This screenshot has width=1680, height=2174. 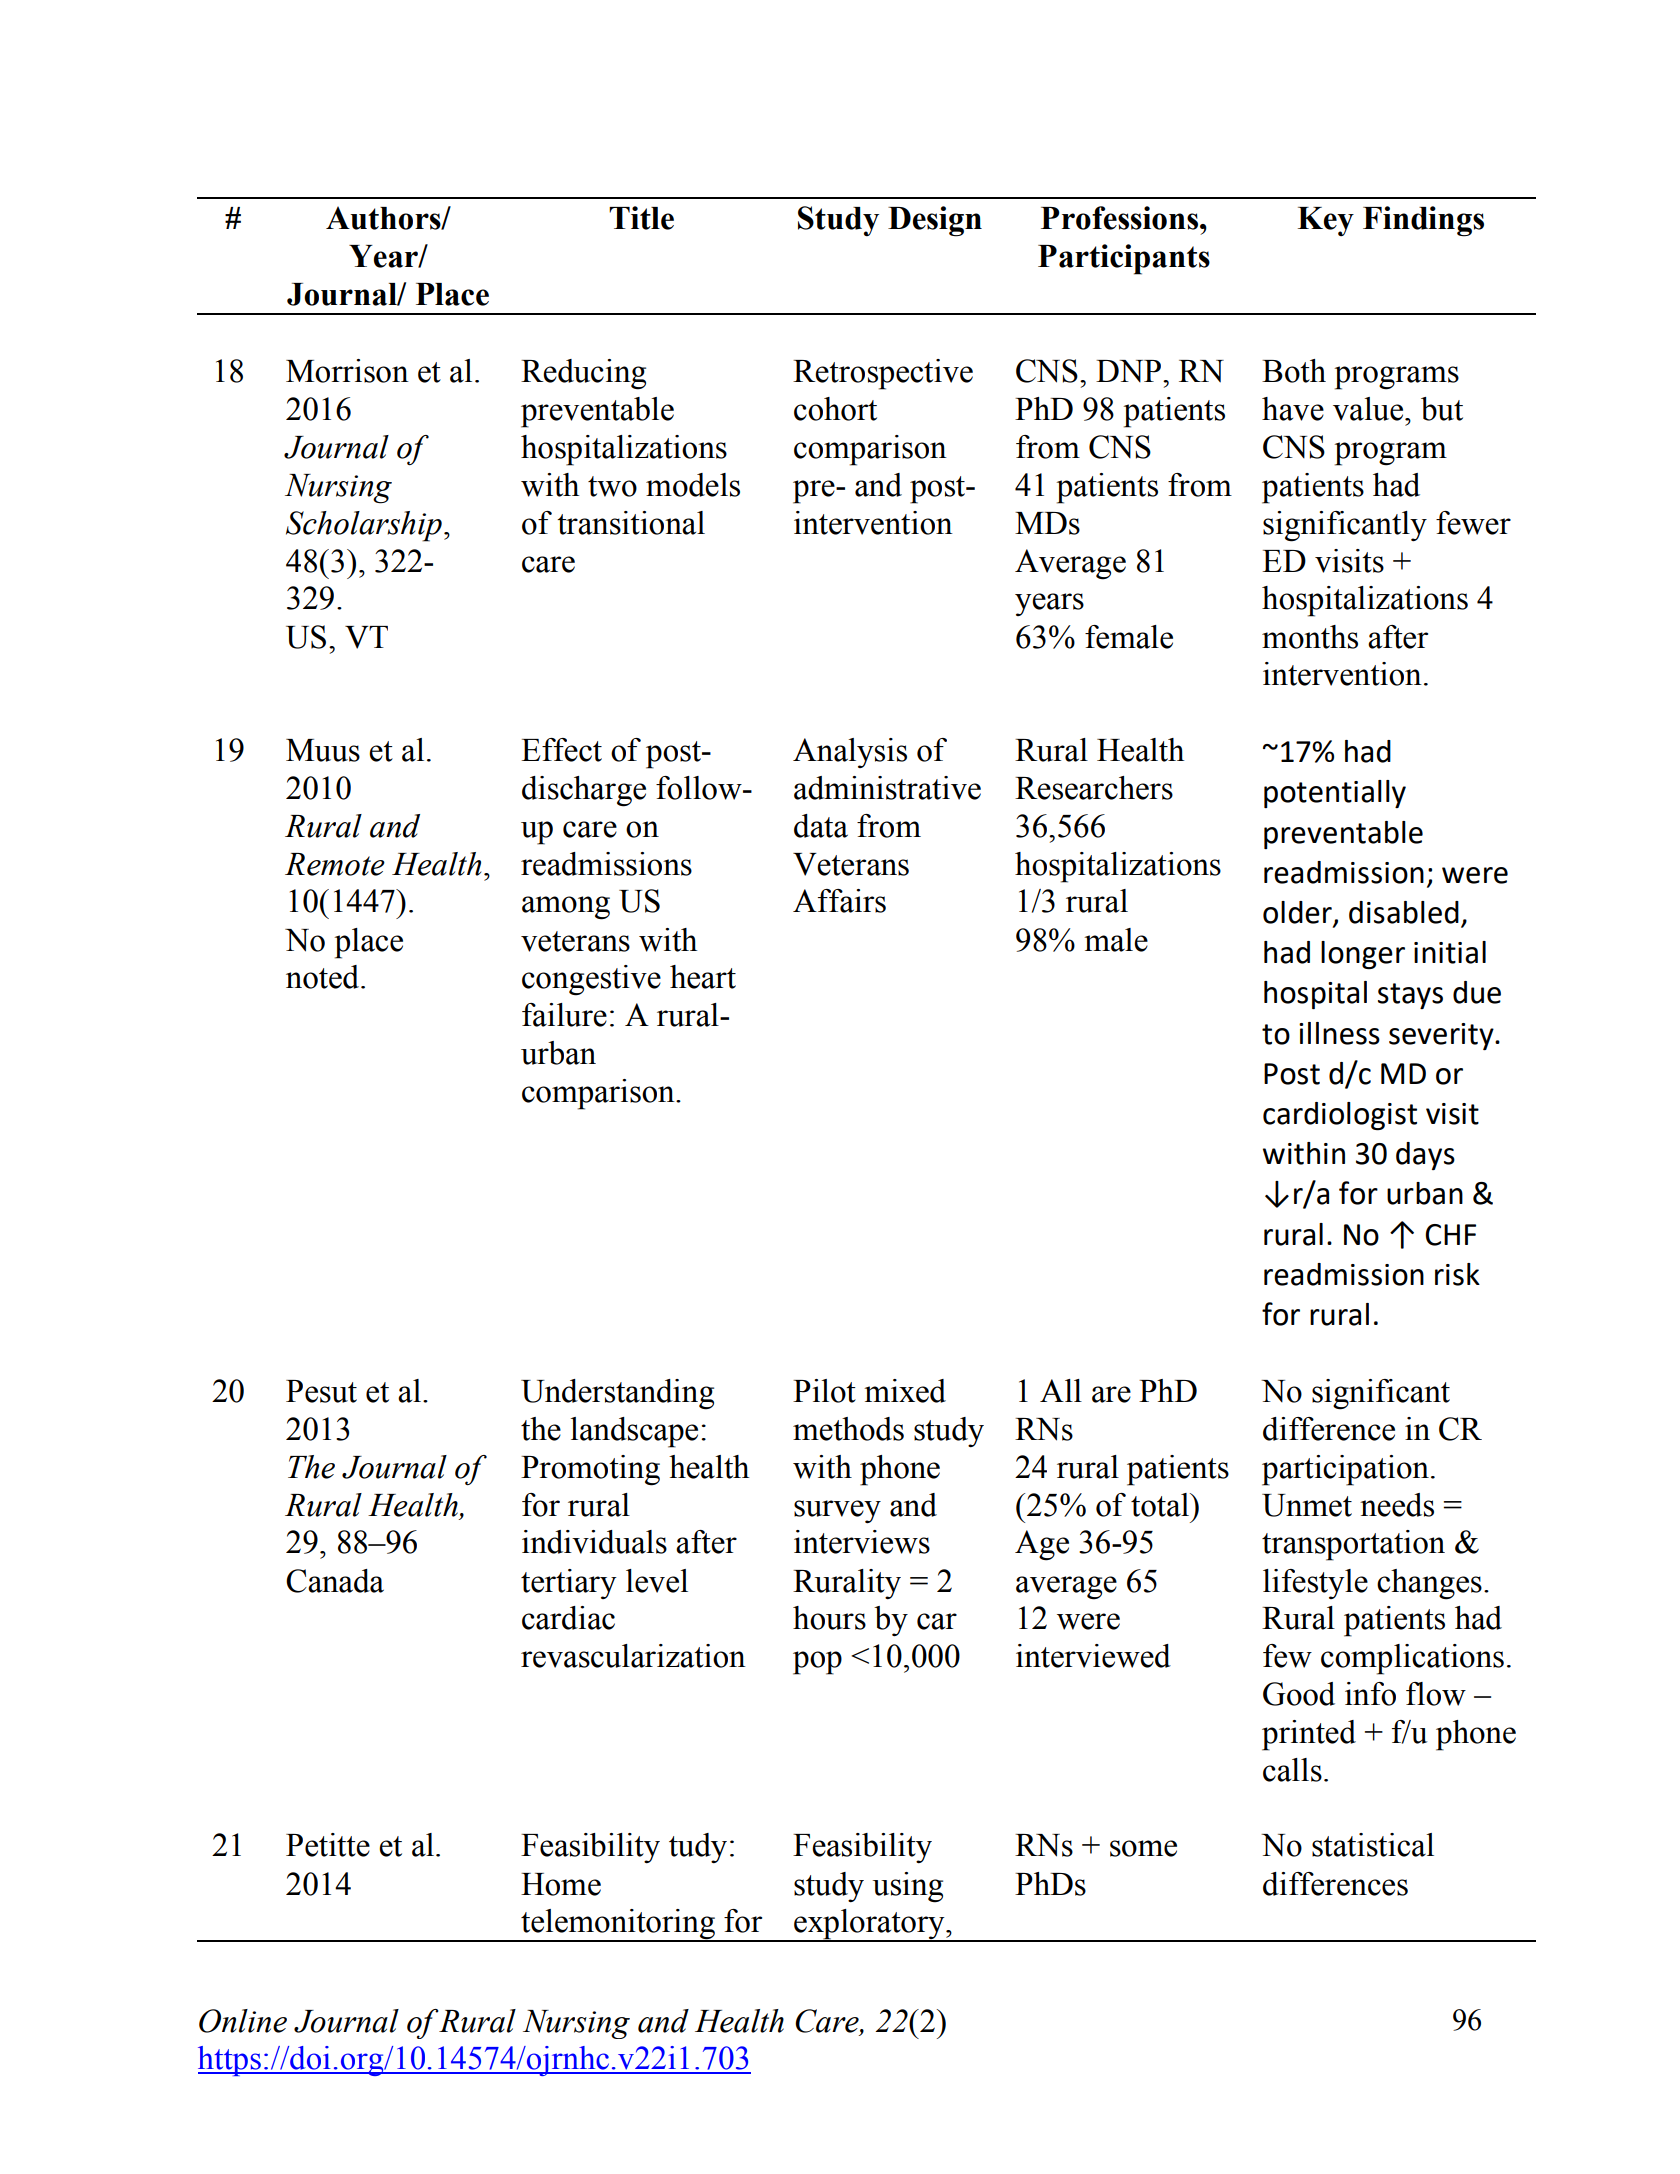 What do you see at coordinates (935, 221) in the screenshot?
I see `Design` at bounding box center [935, 221].
